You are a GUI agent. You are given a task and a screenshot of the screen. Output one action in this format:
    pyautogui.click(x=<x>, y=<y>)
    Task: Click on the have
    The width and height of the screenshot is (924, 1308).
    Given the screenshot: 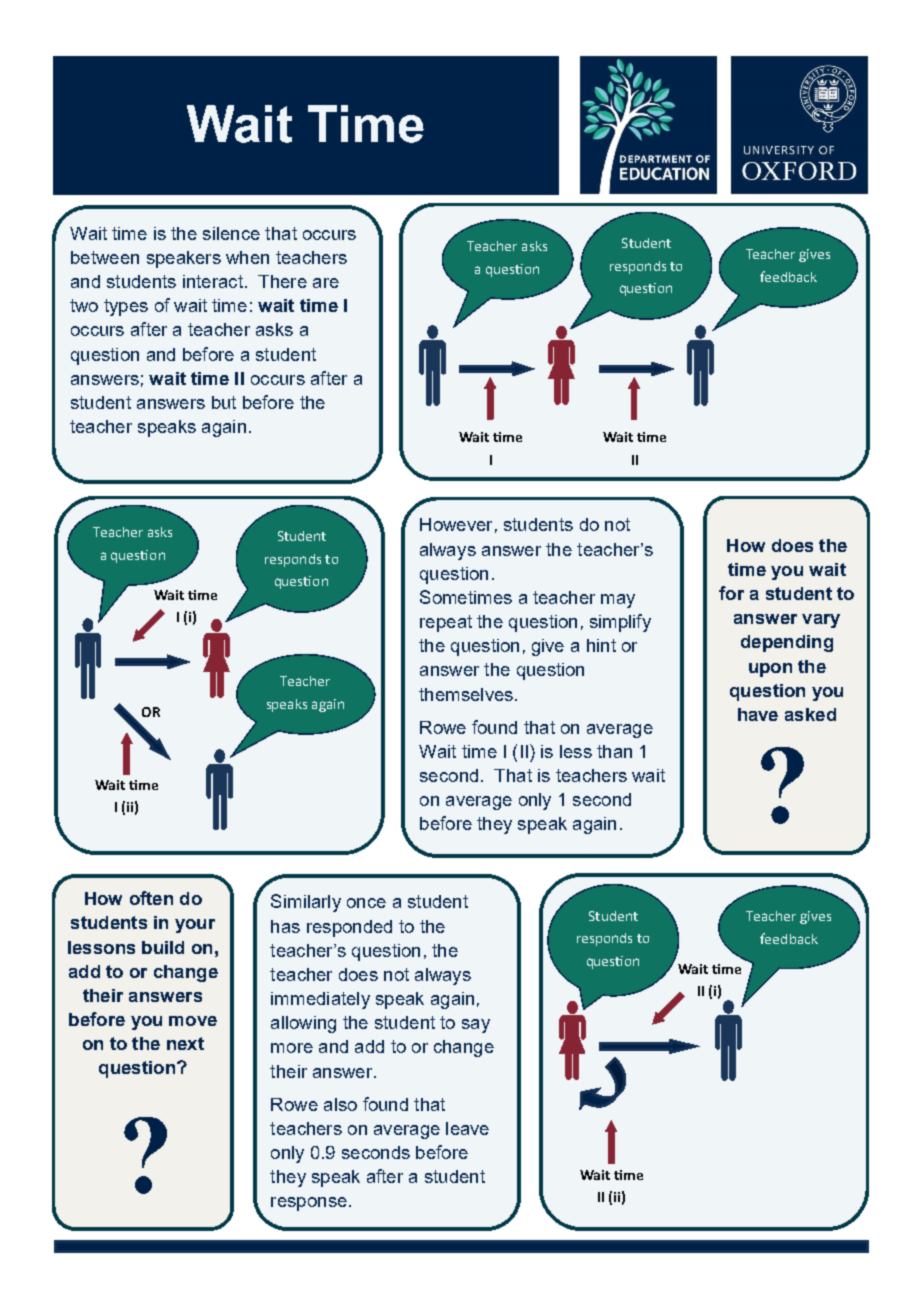 What is the action you would take?
    pyautogui.click(x=758, y=714)
